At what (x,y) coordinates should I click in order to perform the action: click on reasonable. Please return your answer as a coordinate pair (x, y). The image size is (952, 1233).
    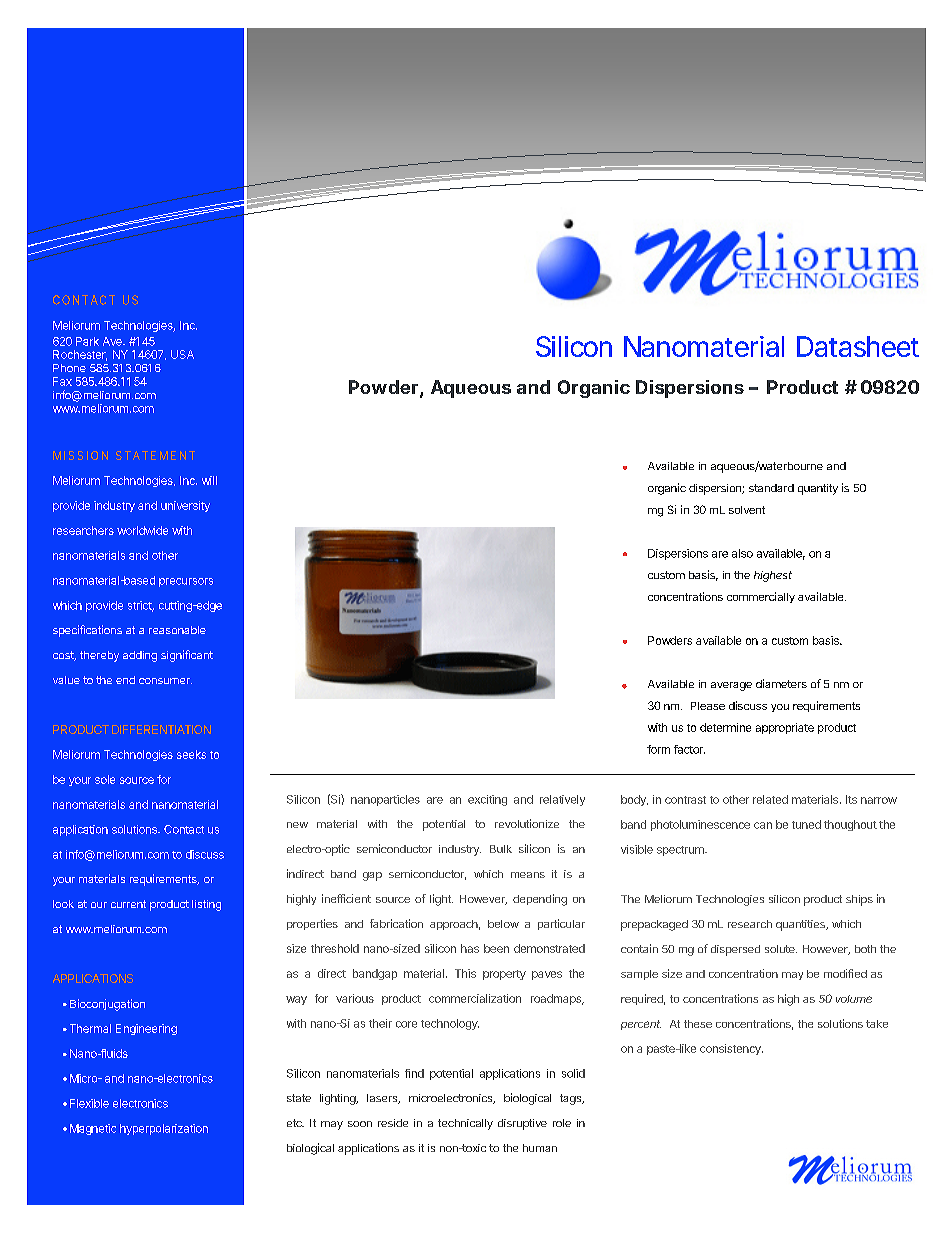
    Looking at the image, I should click on (177, 630).
